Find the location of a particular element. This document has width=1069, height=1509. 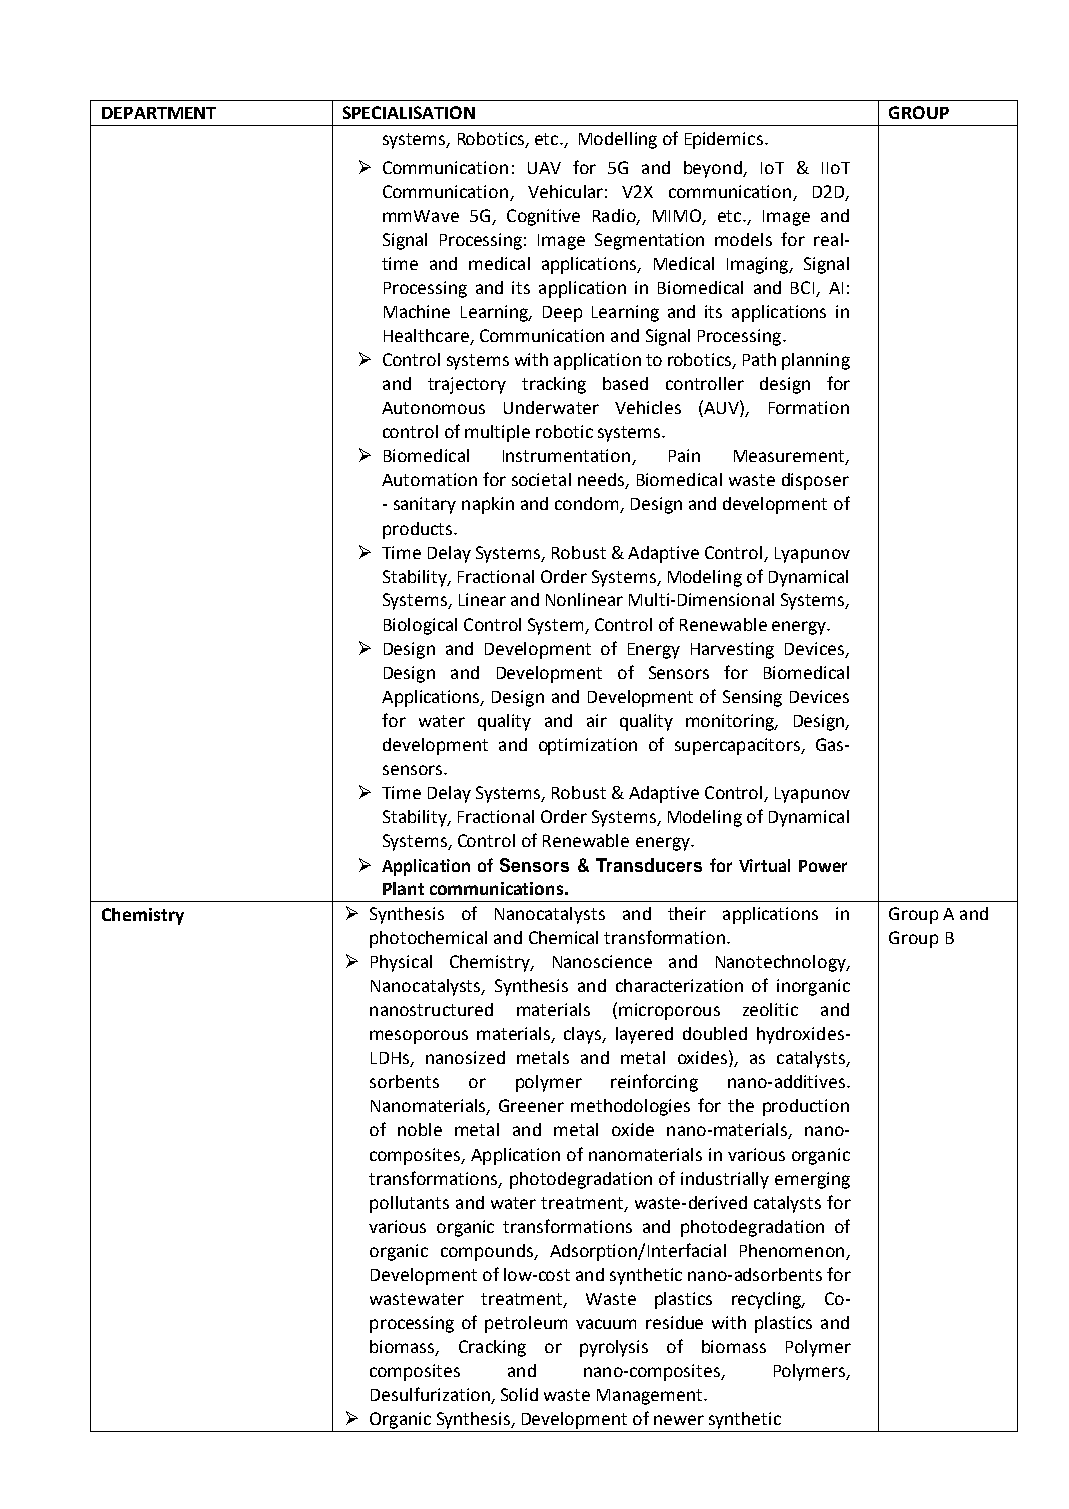

UAV is located at coordinates (544, 168).
